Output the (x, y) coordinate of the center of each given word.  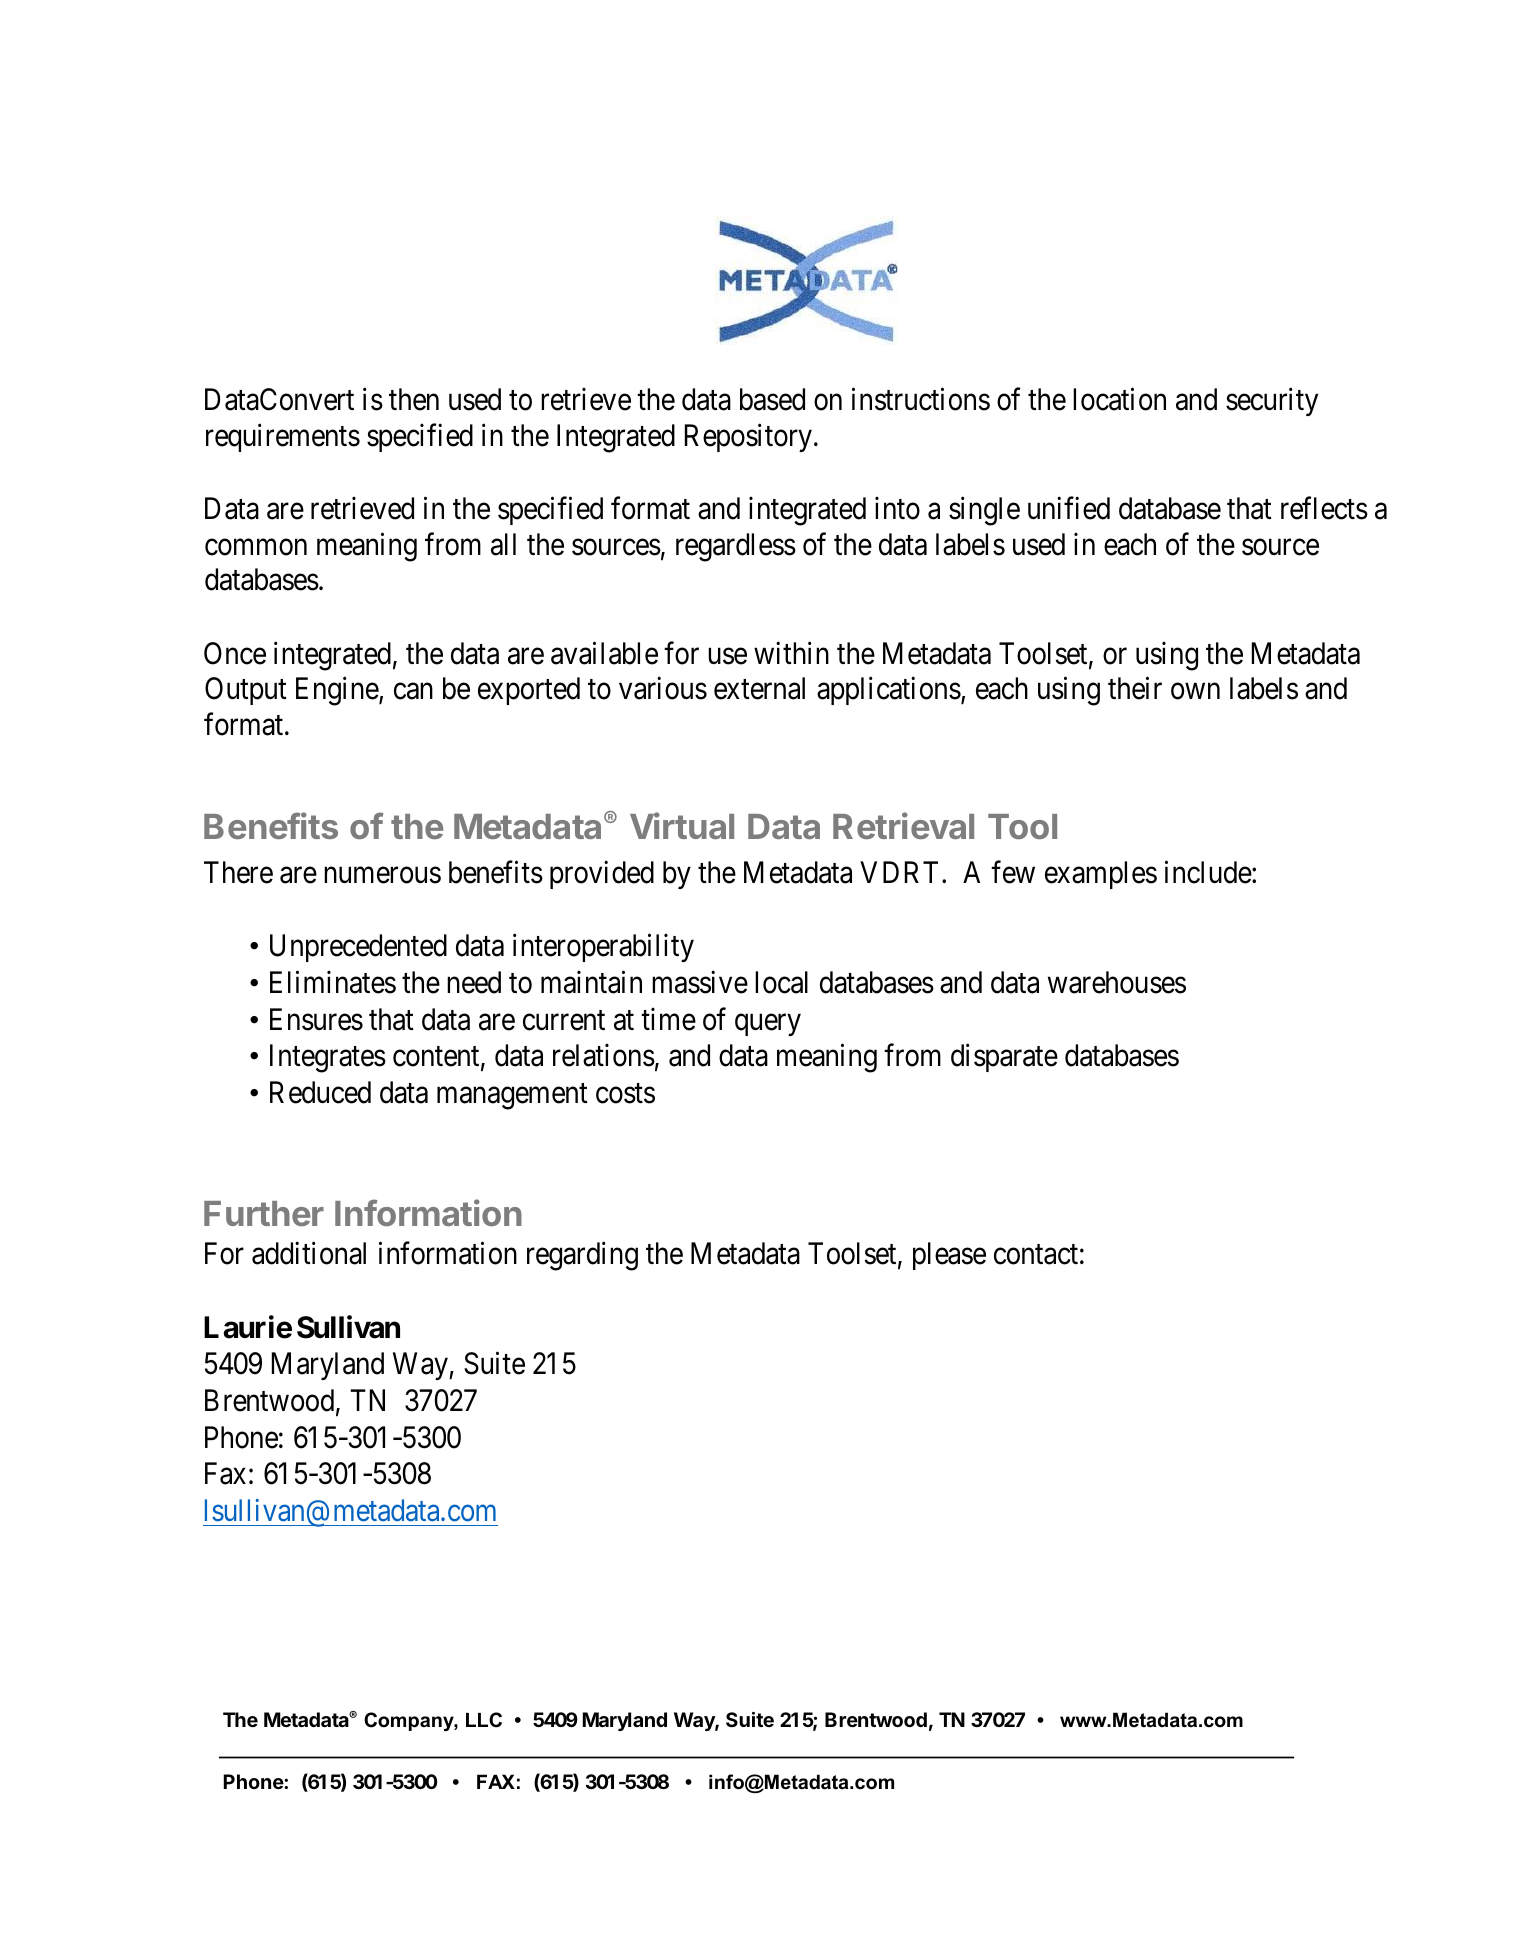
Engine (338, 691)
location (1119, 399)
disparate (1004, 1058)
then (414, 399)
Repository (748, 437)
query (768, 1025)
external (759, 688)
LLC (484, 1720)
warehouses (1117, 982)
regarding (582, 1256)
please (949, 1256)
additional (309, 1253)
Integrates (328, 1059)
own (1195, 691)
